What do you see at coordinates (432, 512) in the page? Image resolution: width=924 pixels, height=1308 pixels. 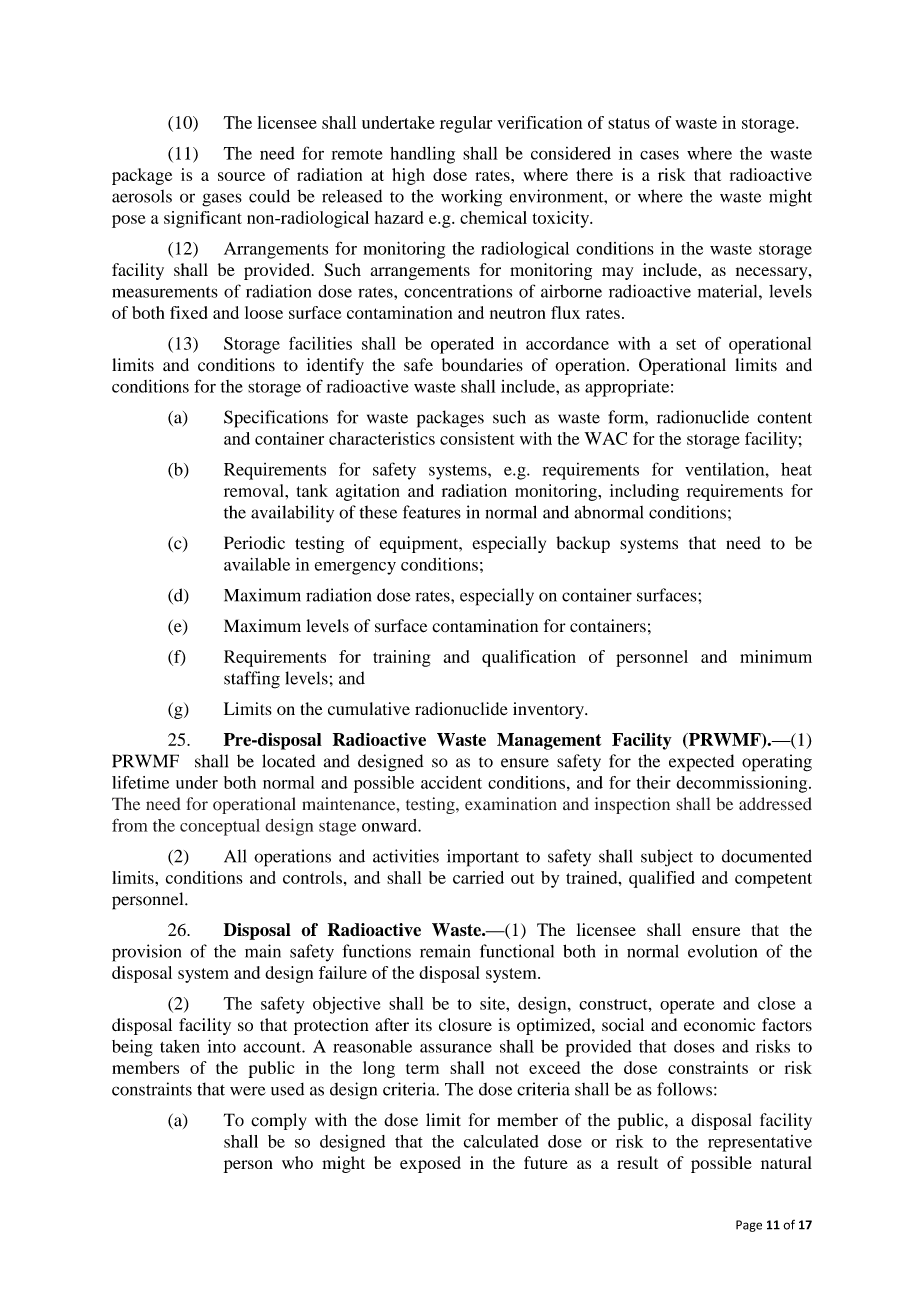 I see `features` at bounding box center [432, 512].
